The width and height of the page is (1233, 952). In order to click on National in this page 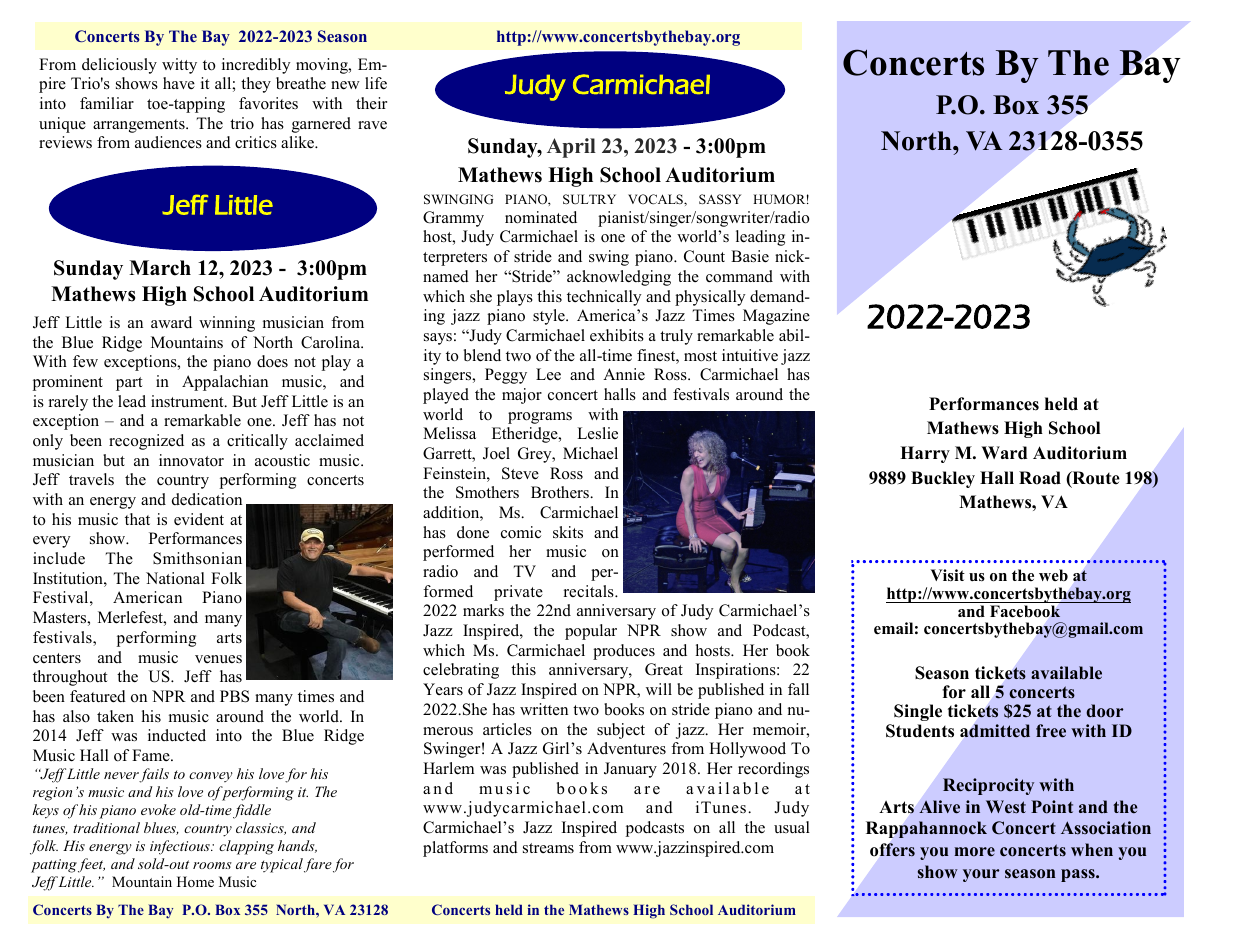, I will do `click(175, 578)`.
